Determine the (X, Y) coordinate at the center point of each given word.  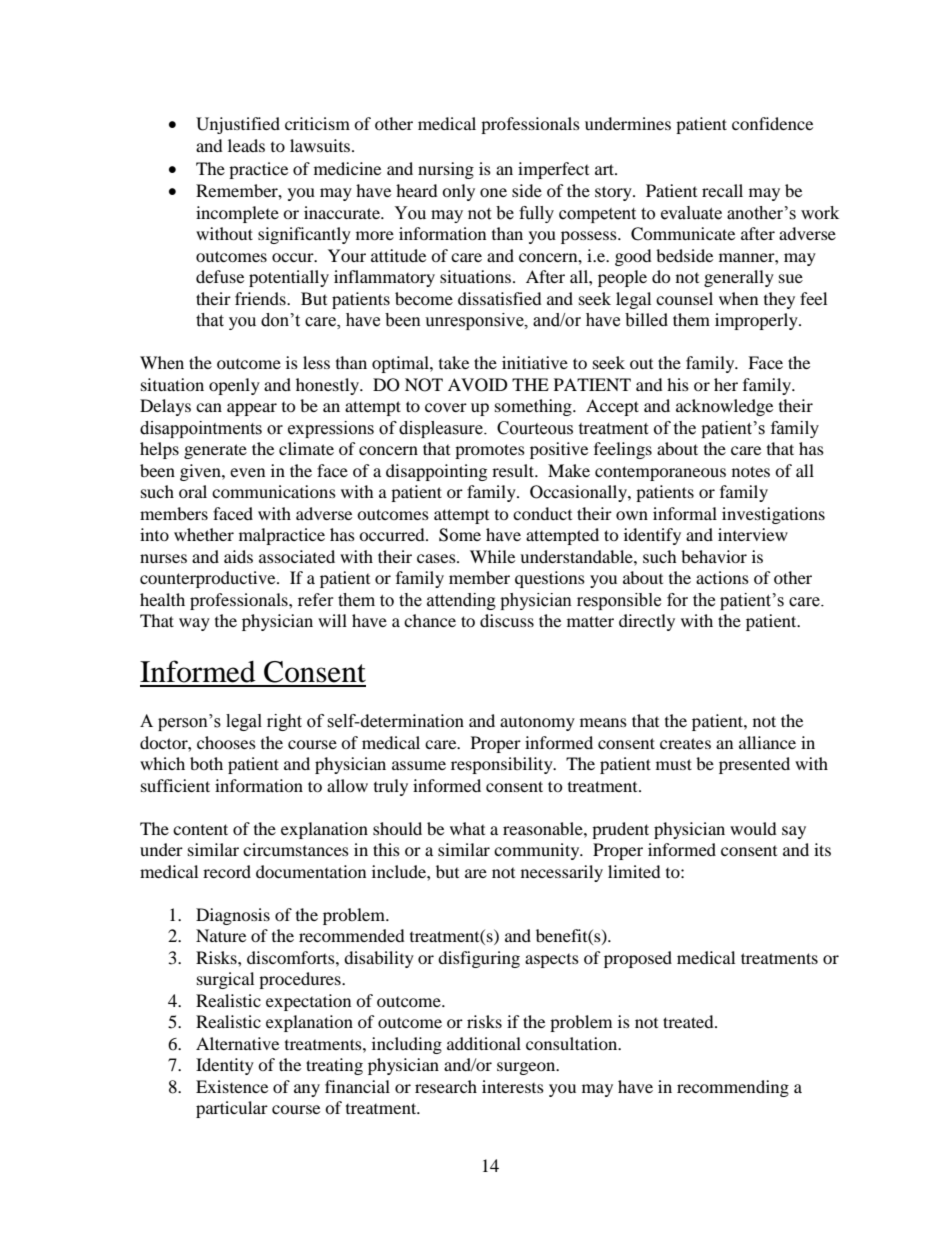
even (247, 472)
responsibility (503, 765)
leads (246, 145)
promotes (490, 451)
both (206, 763)
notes (751, 471)
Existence (232, 1086)
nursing (446, 170)
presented (754, 765)
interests (513, 1086)
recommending (733, 1088)
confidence (772, 123)
